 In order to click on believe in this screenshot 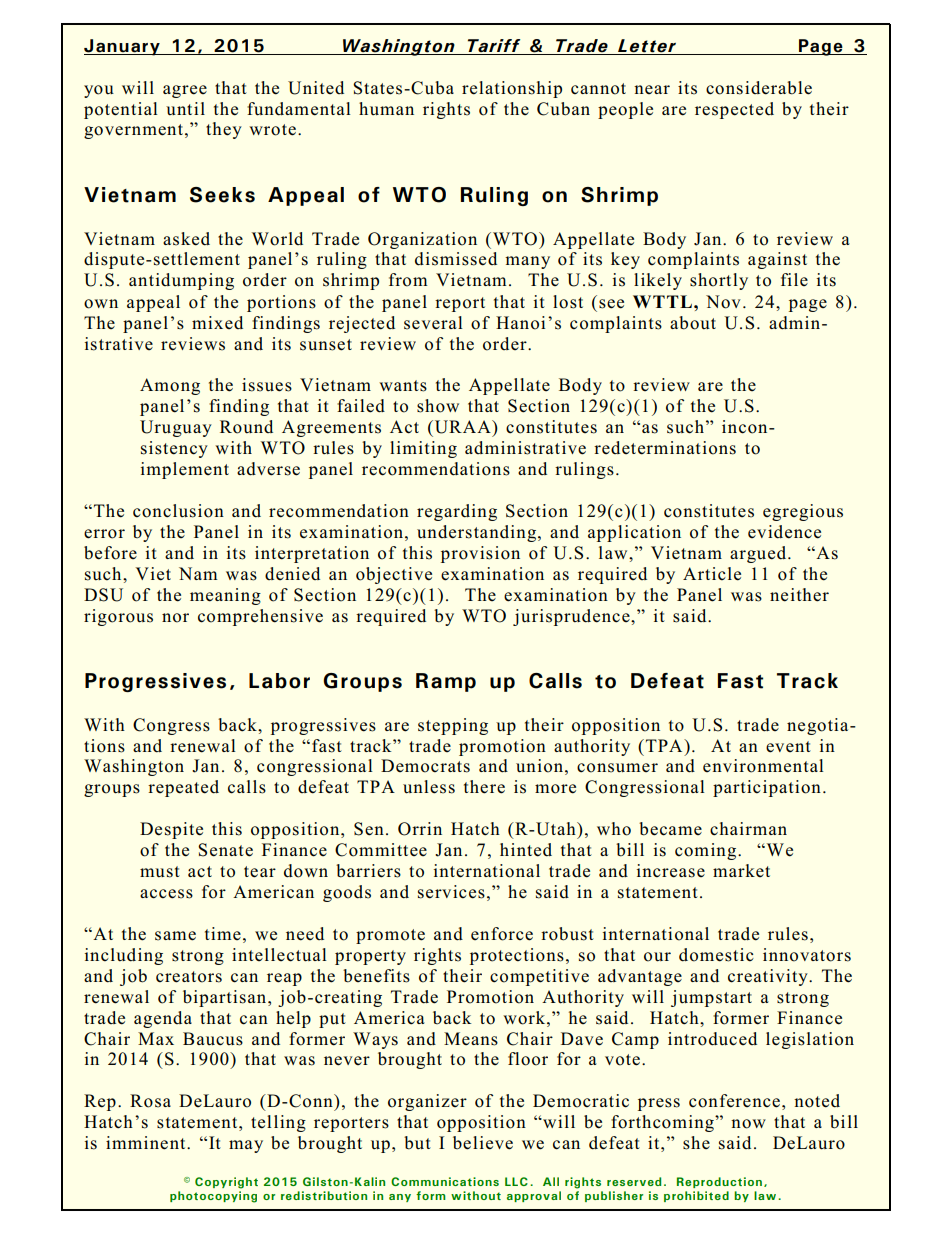, I will do `click(483, 1143)`.
